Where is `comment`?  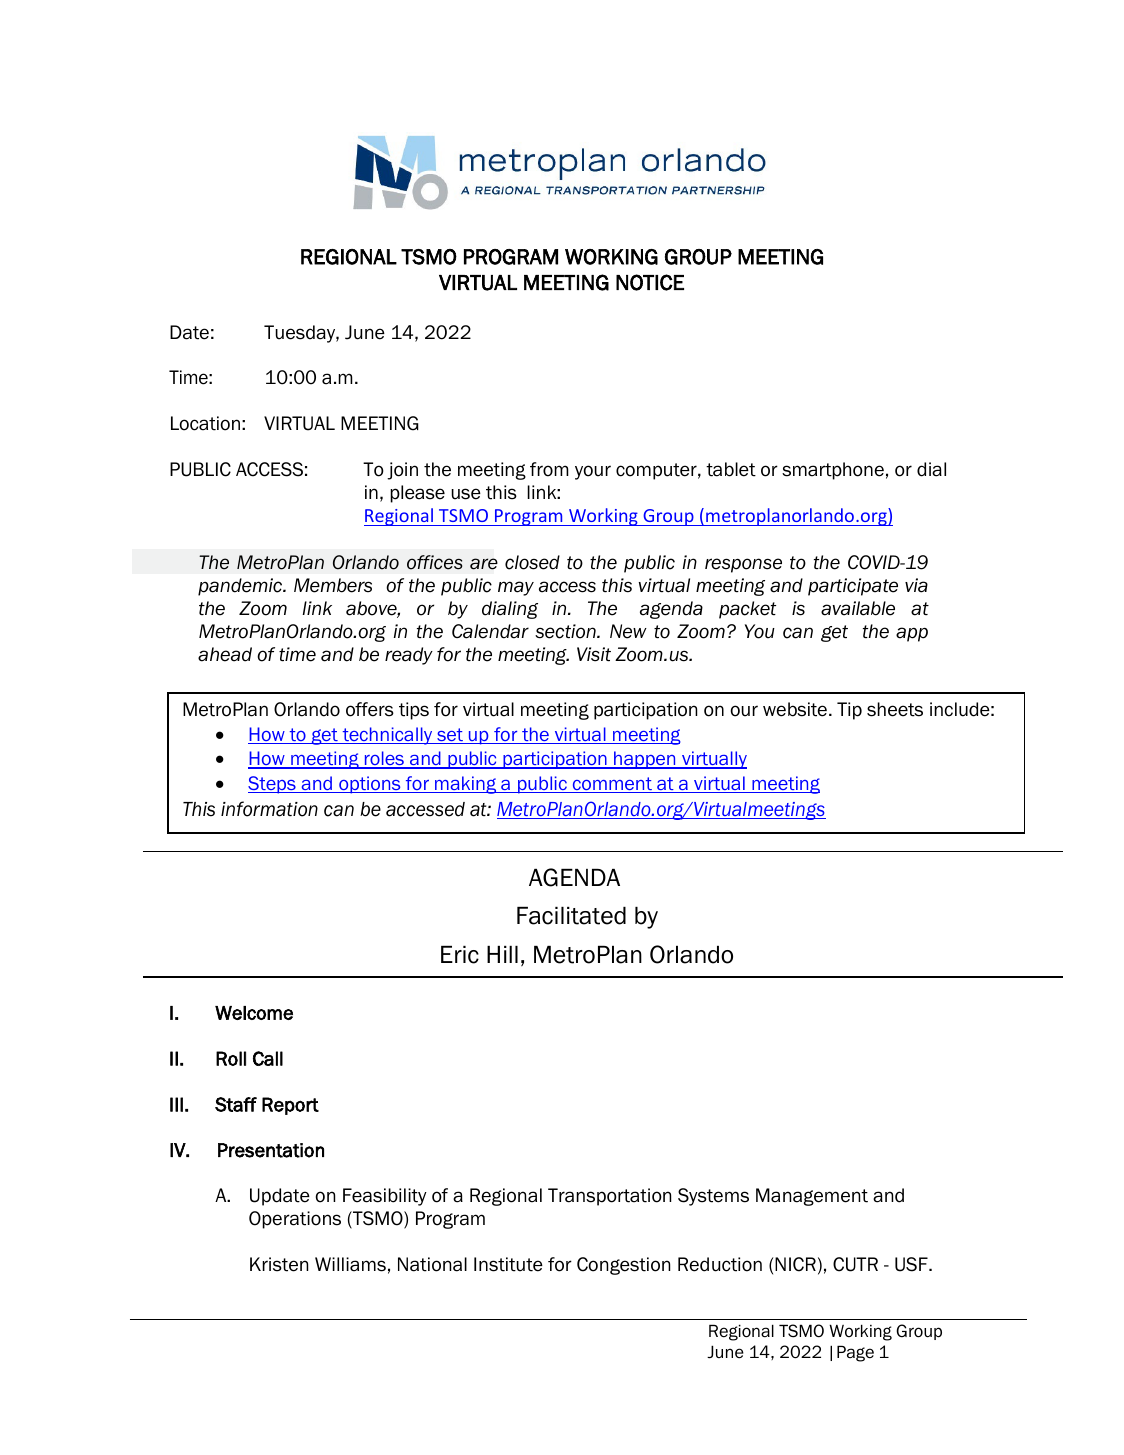 comment is located at coordinates (612, 785).
